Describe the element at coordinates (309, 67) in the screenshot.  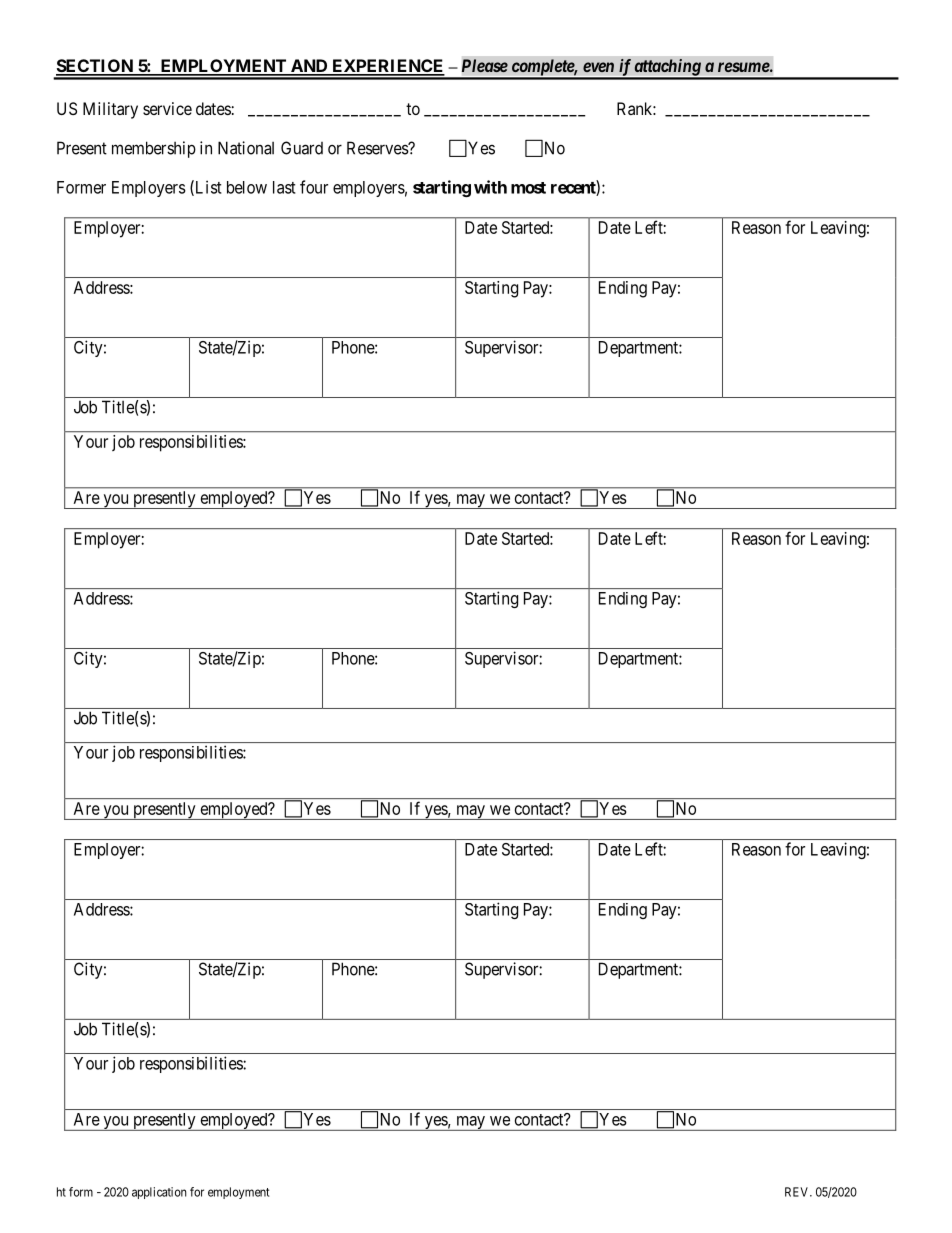
I see `AND` at that location.
